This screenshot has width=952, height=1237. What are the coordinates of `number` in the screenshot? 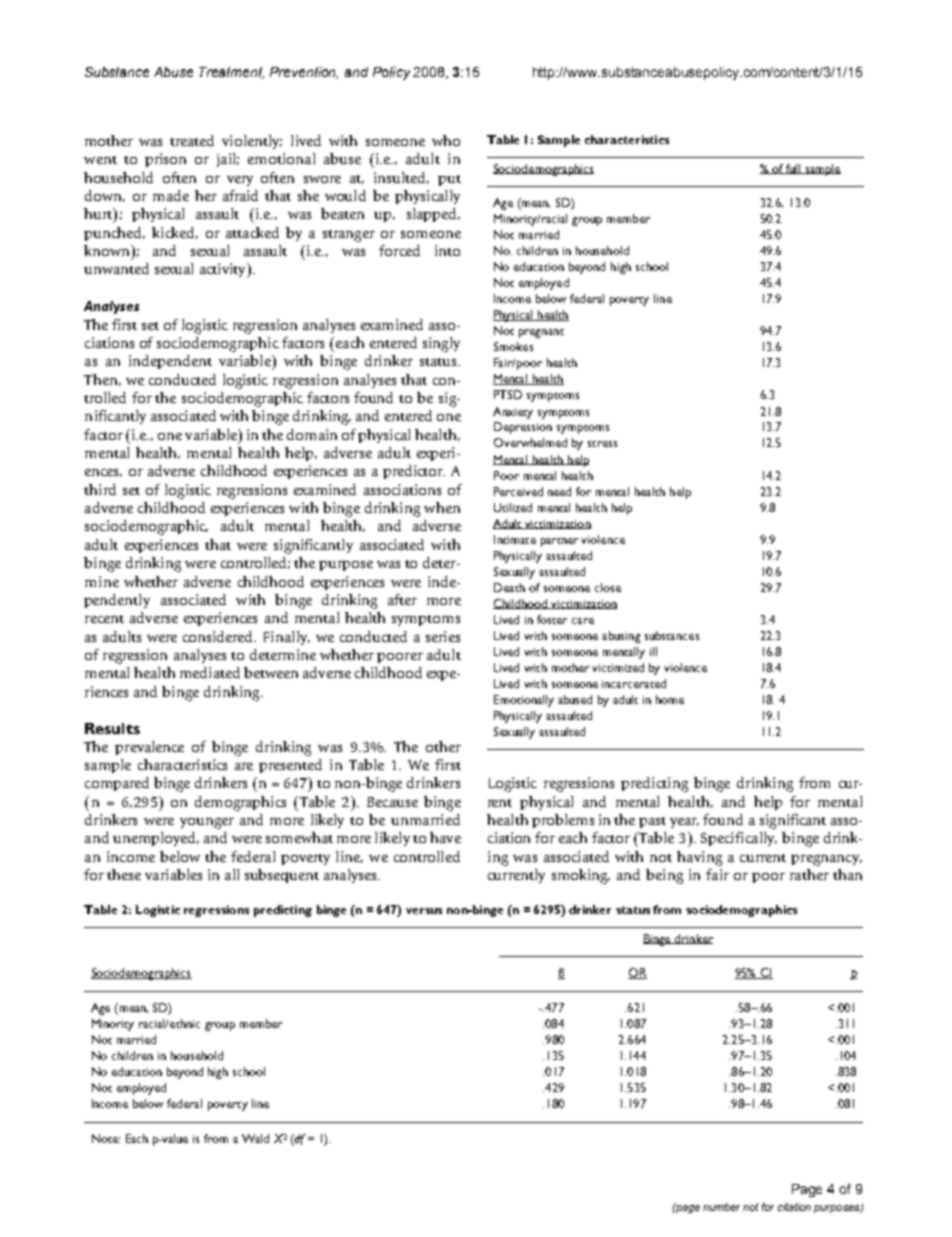 It's located at (721, 1207).
